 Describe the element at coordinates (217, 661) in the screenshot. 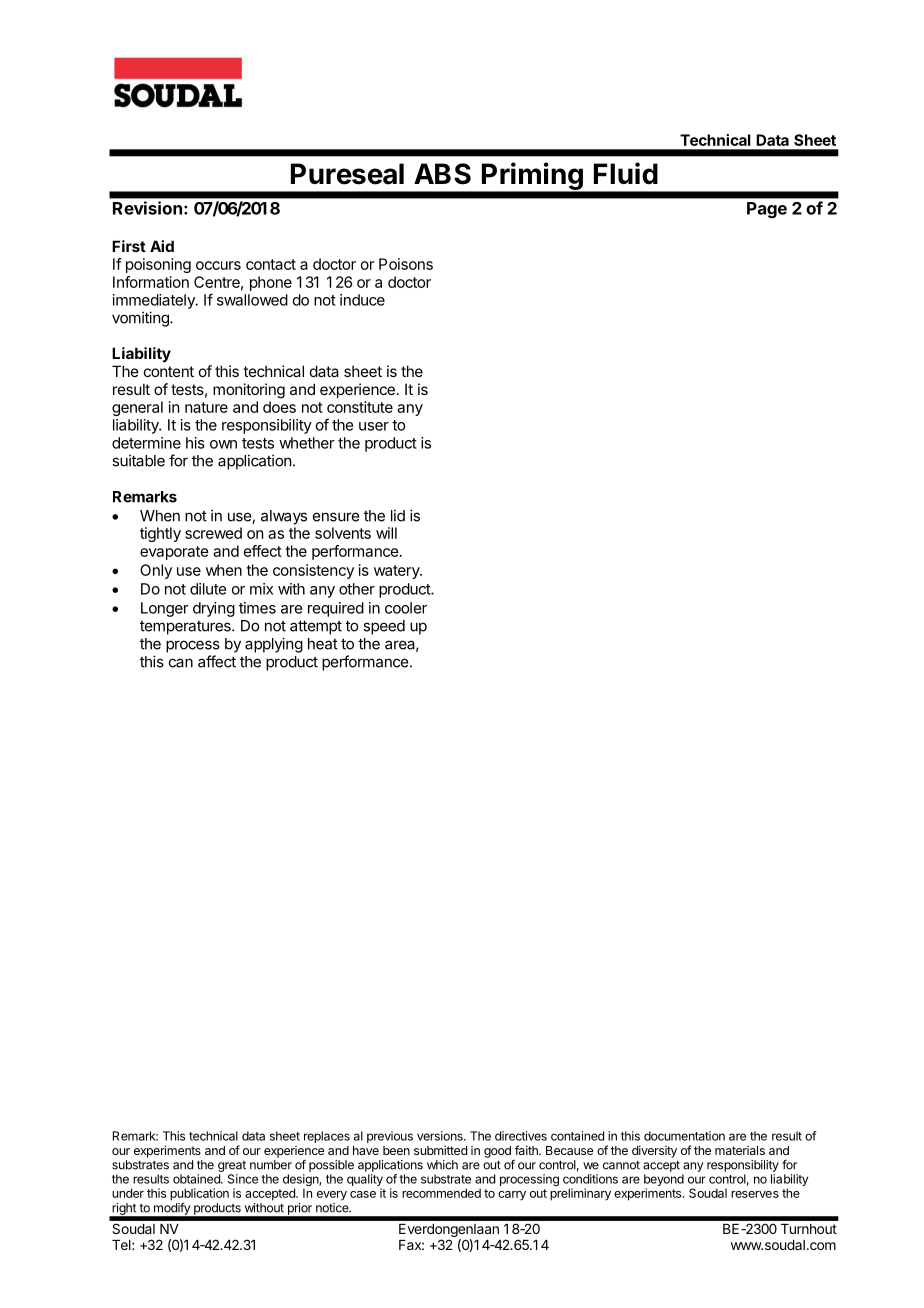

I see `affect` at that location.
